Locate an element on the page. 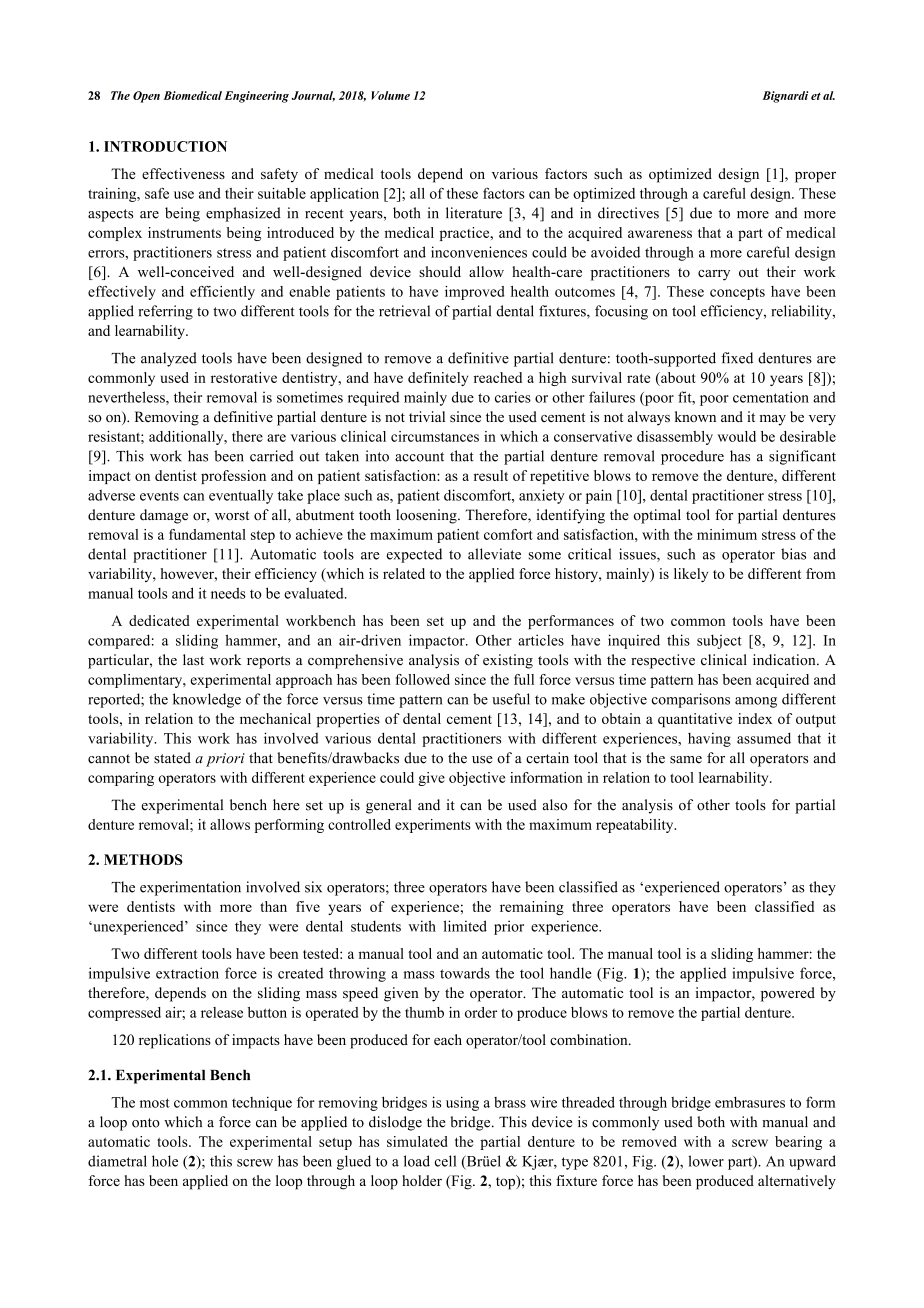 The width and height of the page is (924, 1308). cell is located at coordinates (445, 1161).
